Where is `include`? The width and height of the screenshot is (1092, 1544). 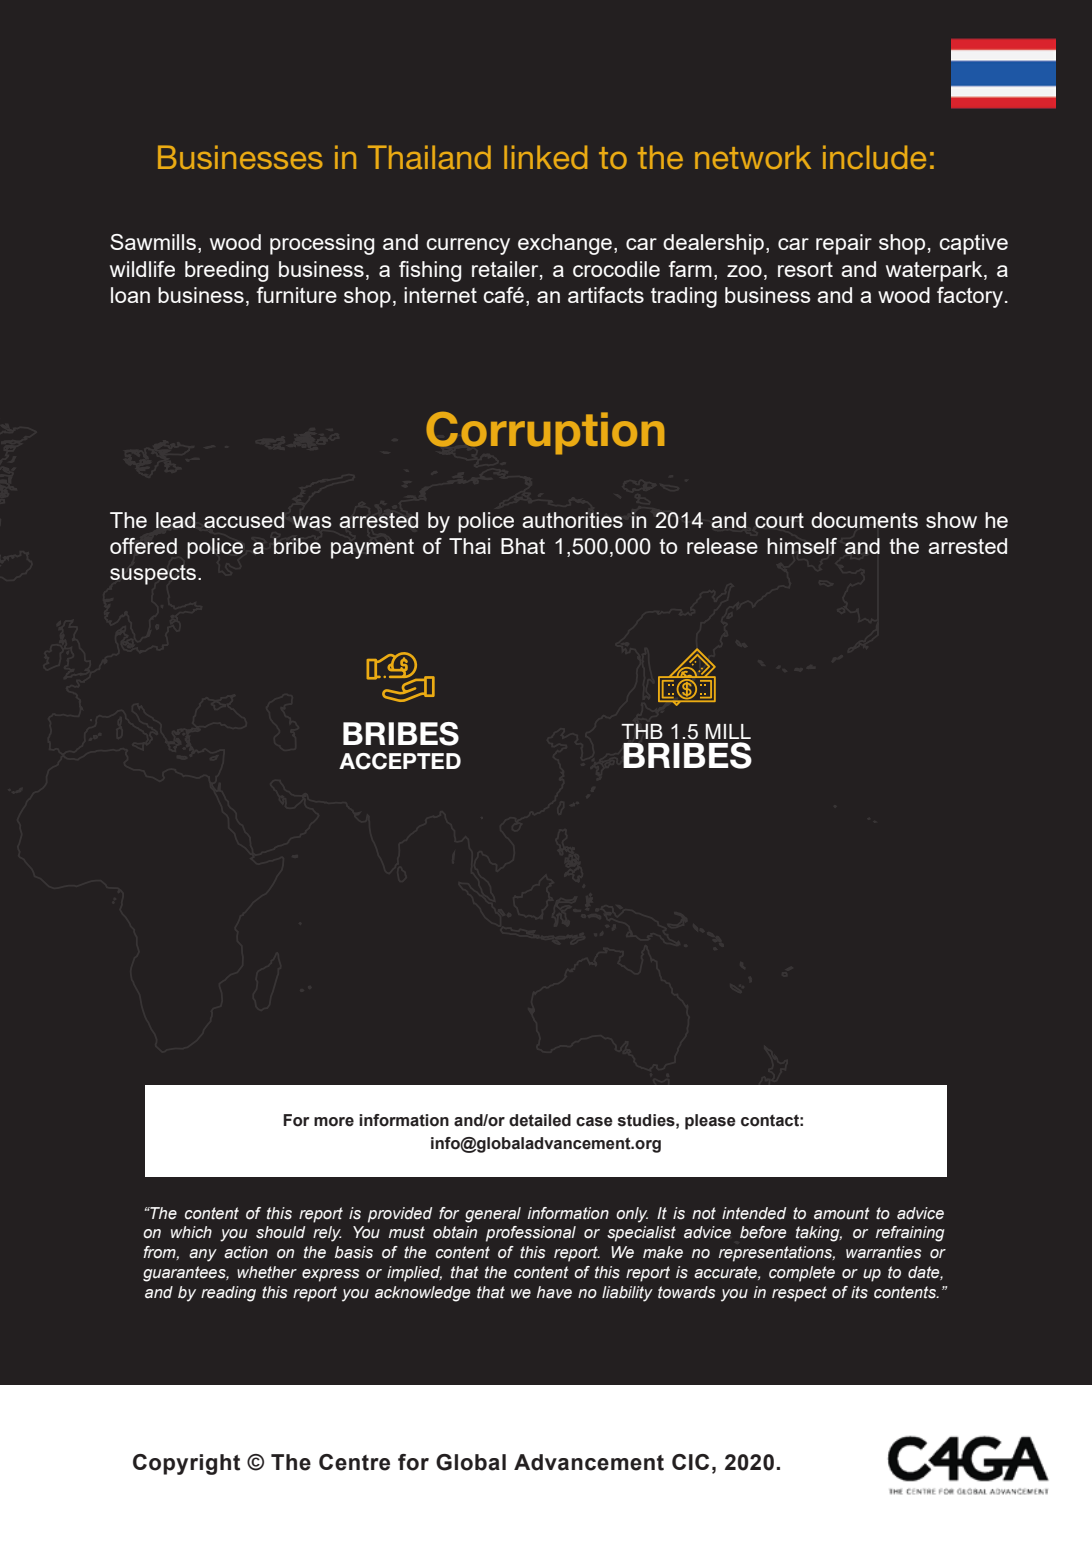
include is located at coordinates (874, 157).
